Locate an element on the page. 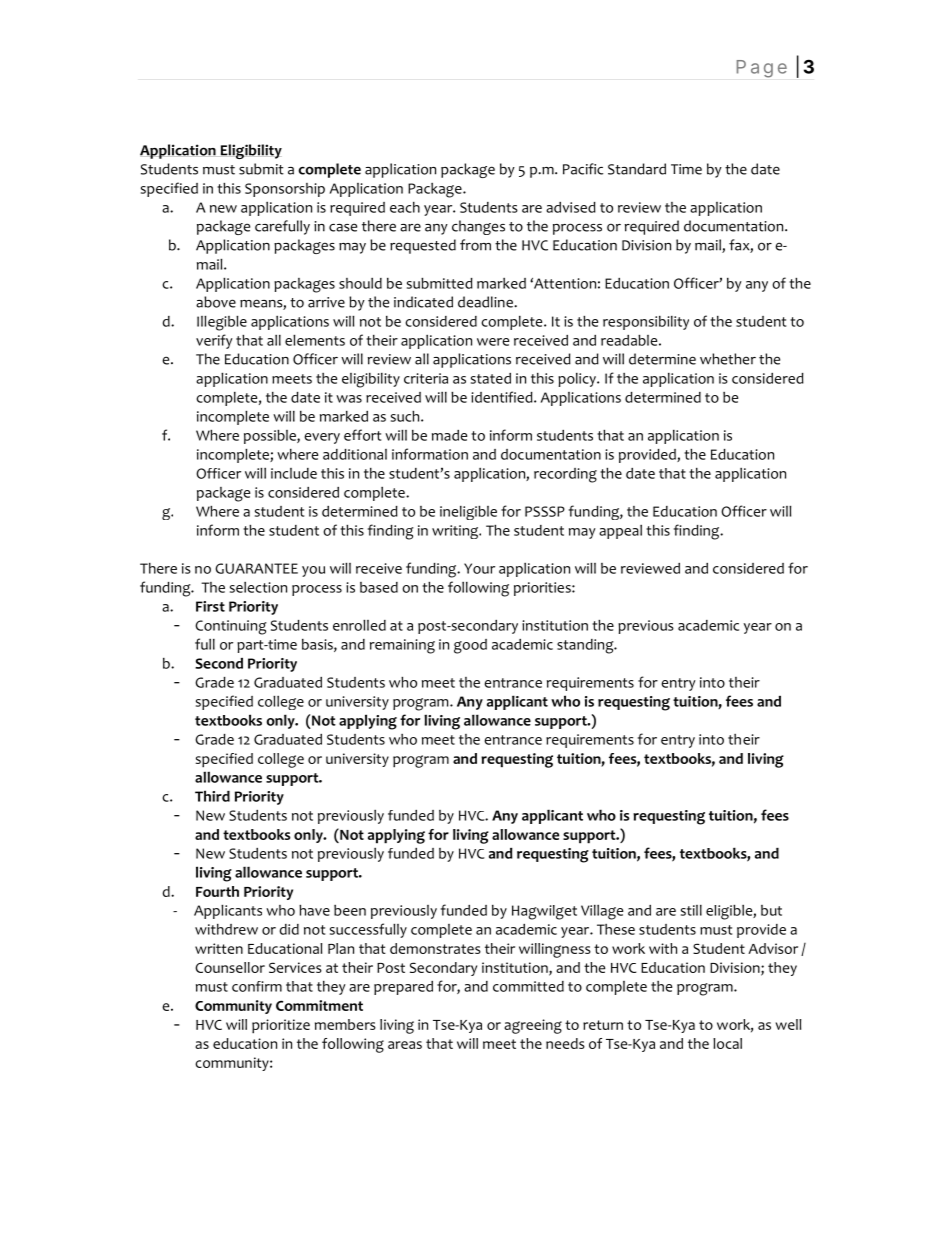 Image resolution: width=952 pixels, height=1233 pixels. local is located at coordinates (727, 1043).
